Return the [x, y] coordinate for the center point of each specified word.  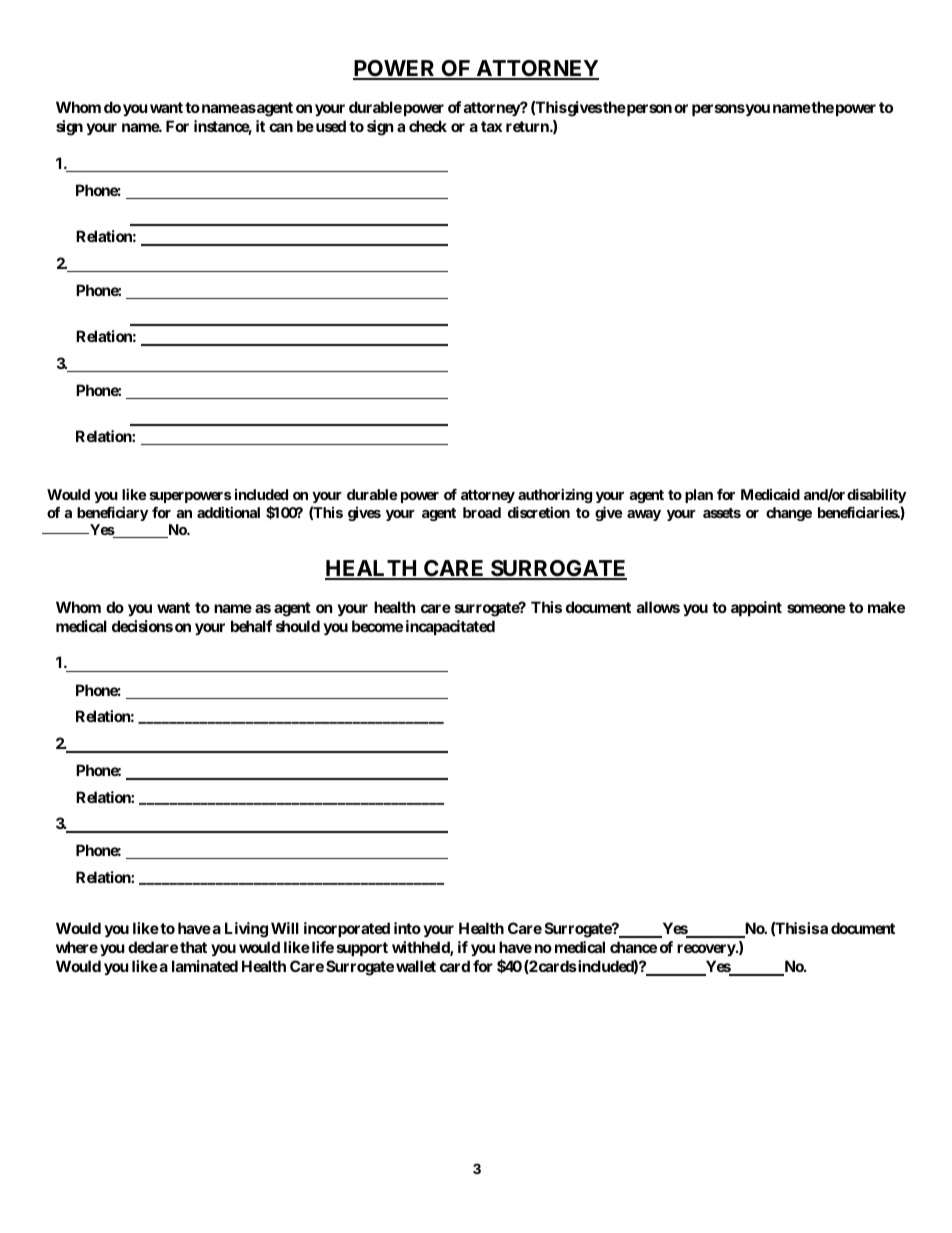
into [407, 928]
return [528, 126]
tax [491, 126]
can [281, 127]
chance [633, 947]
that [193, 947]
